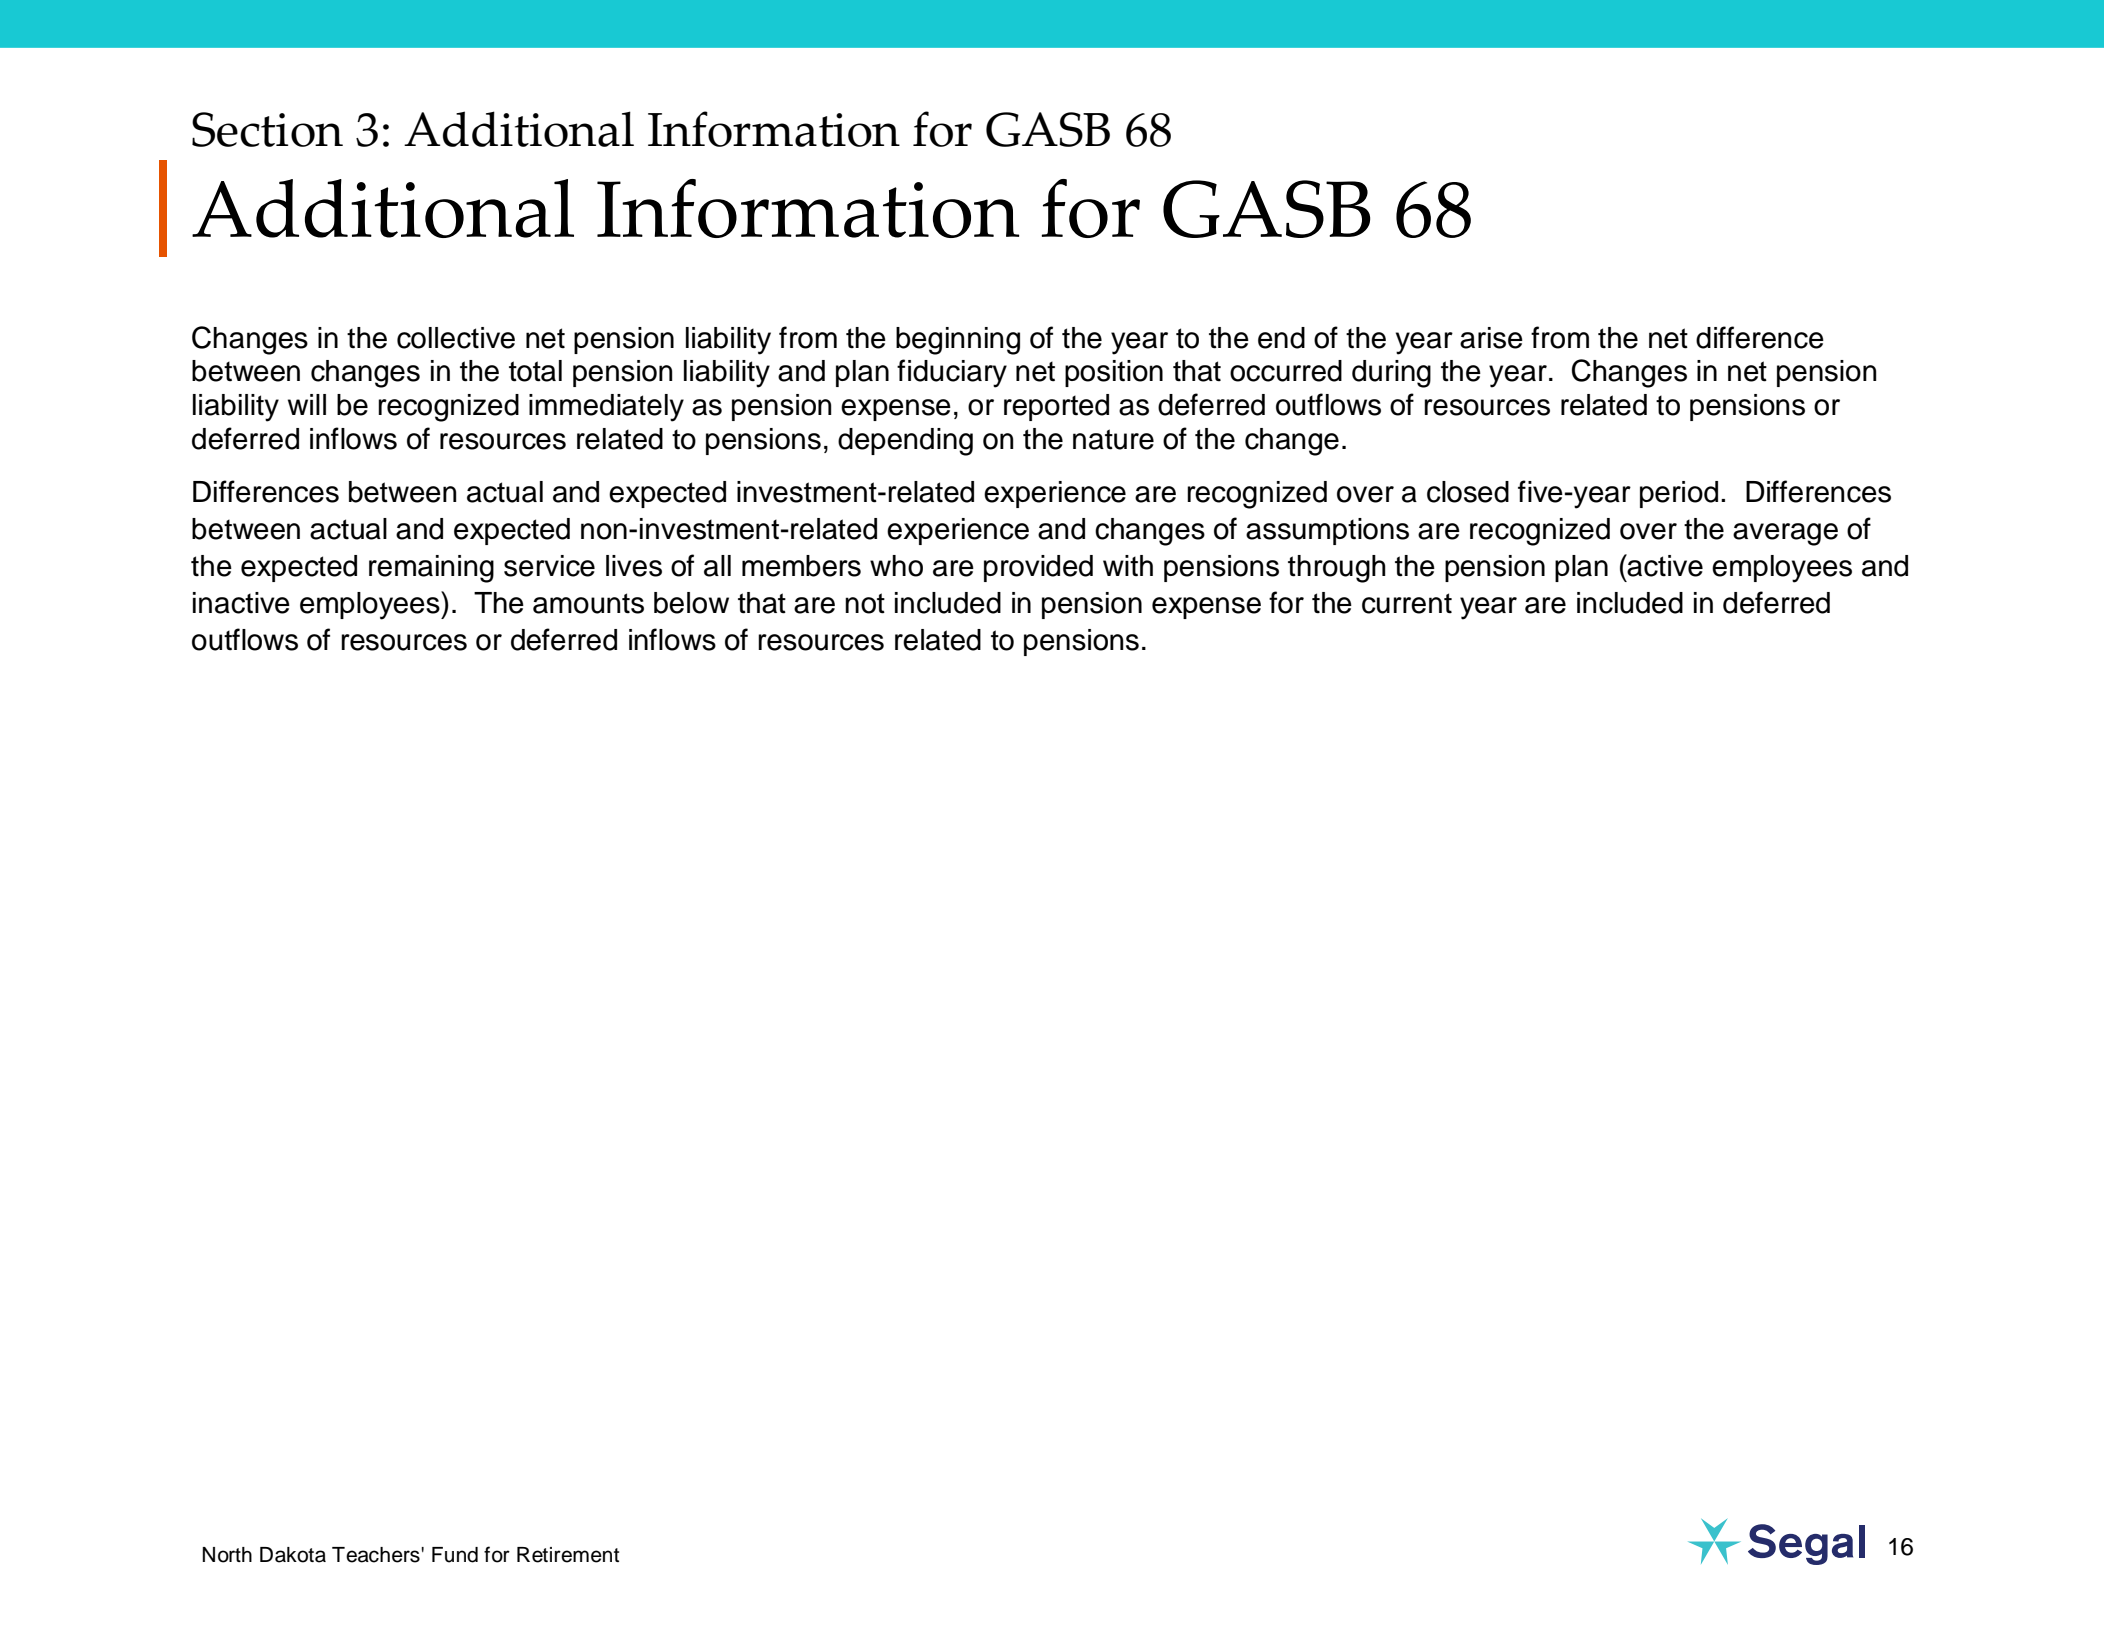  Describe the element at coordinates (377, 1555) in the page. I see `Teachers` at that location.
